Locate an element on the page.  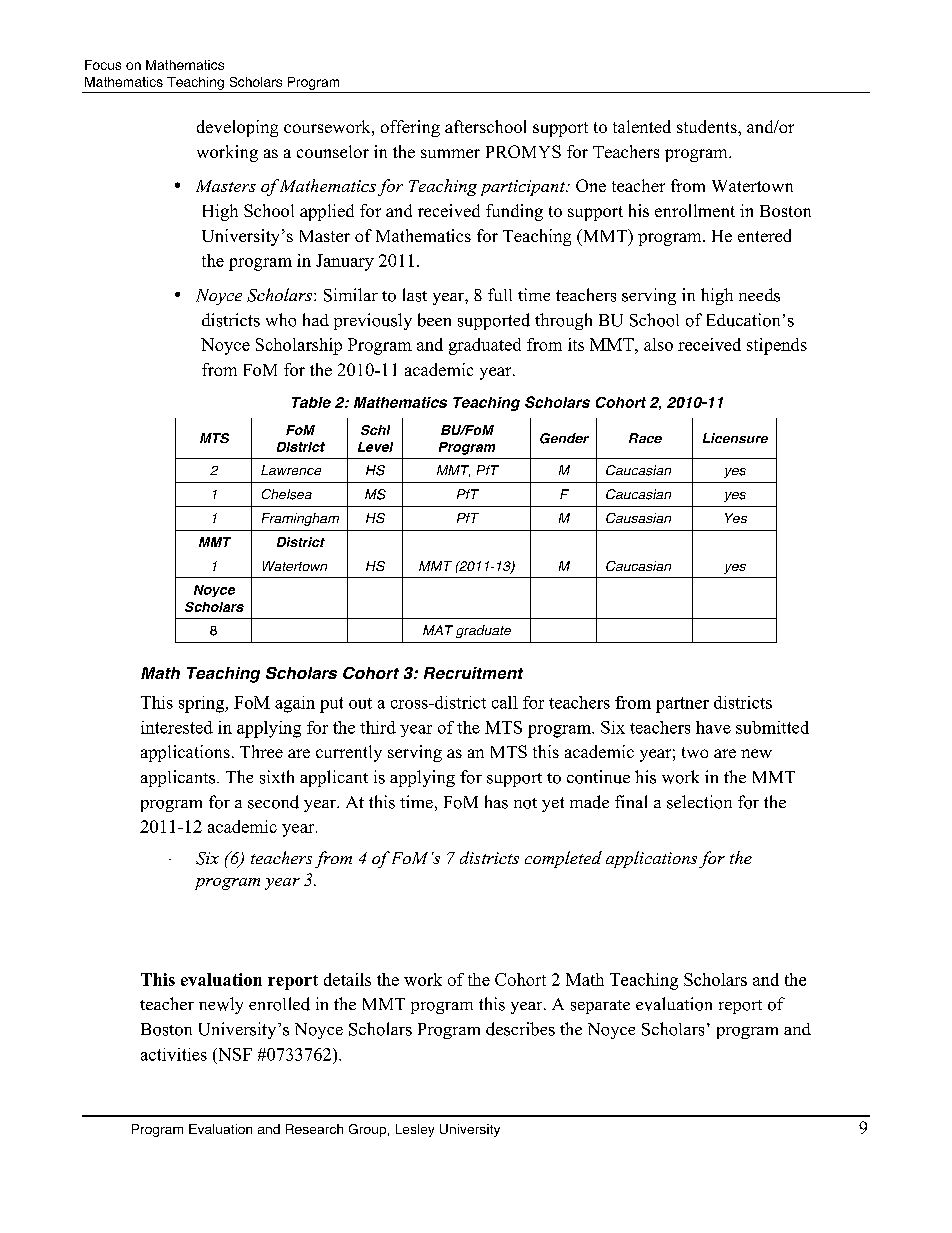
spring is located at coordinates (203, 704).
